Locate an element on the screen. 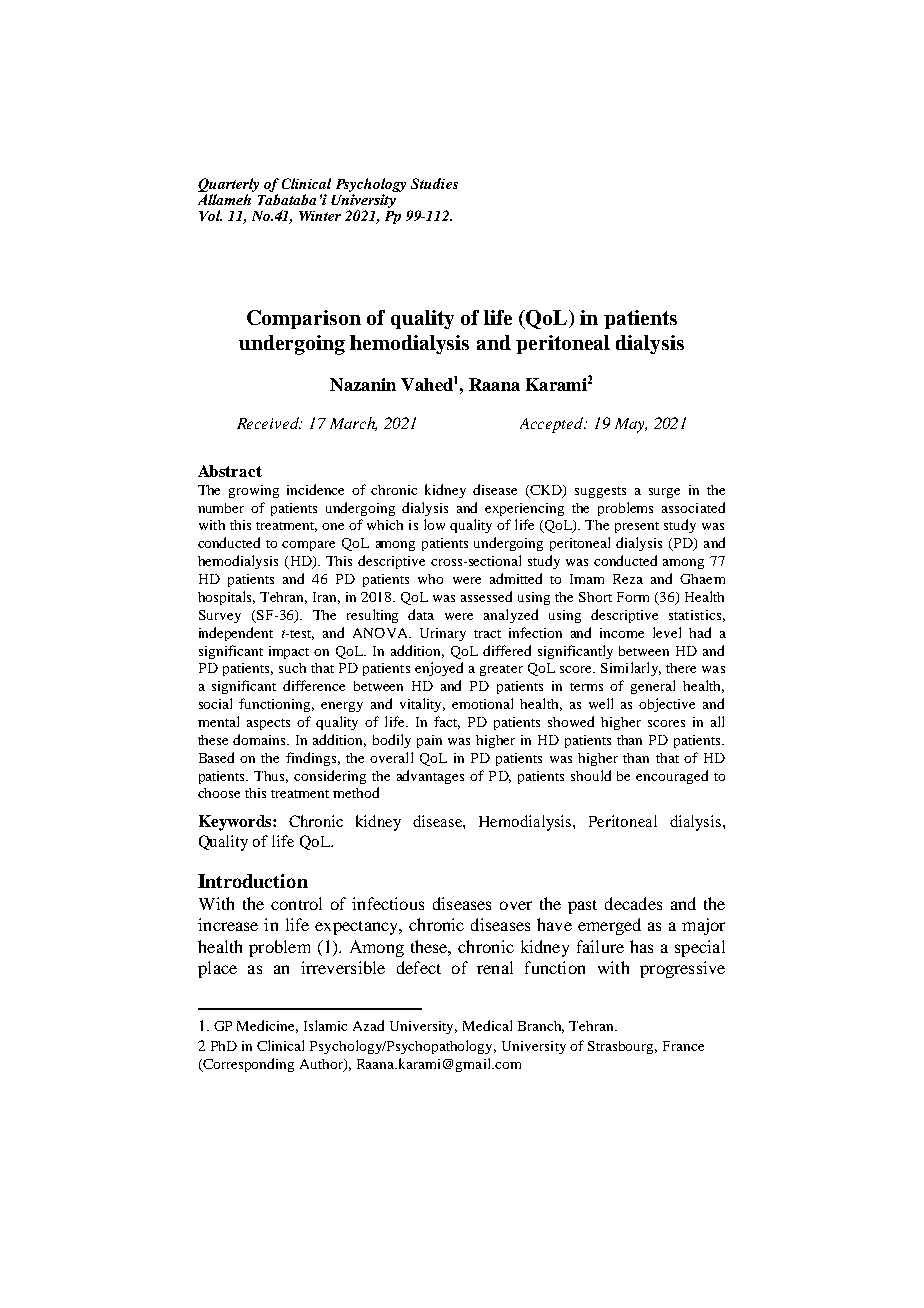 The image size is (924, 1308). Keywords is located at coordinates (236, 823).
